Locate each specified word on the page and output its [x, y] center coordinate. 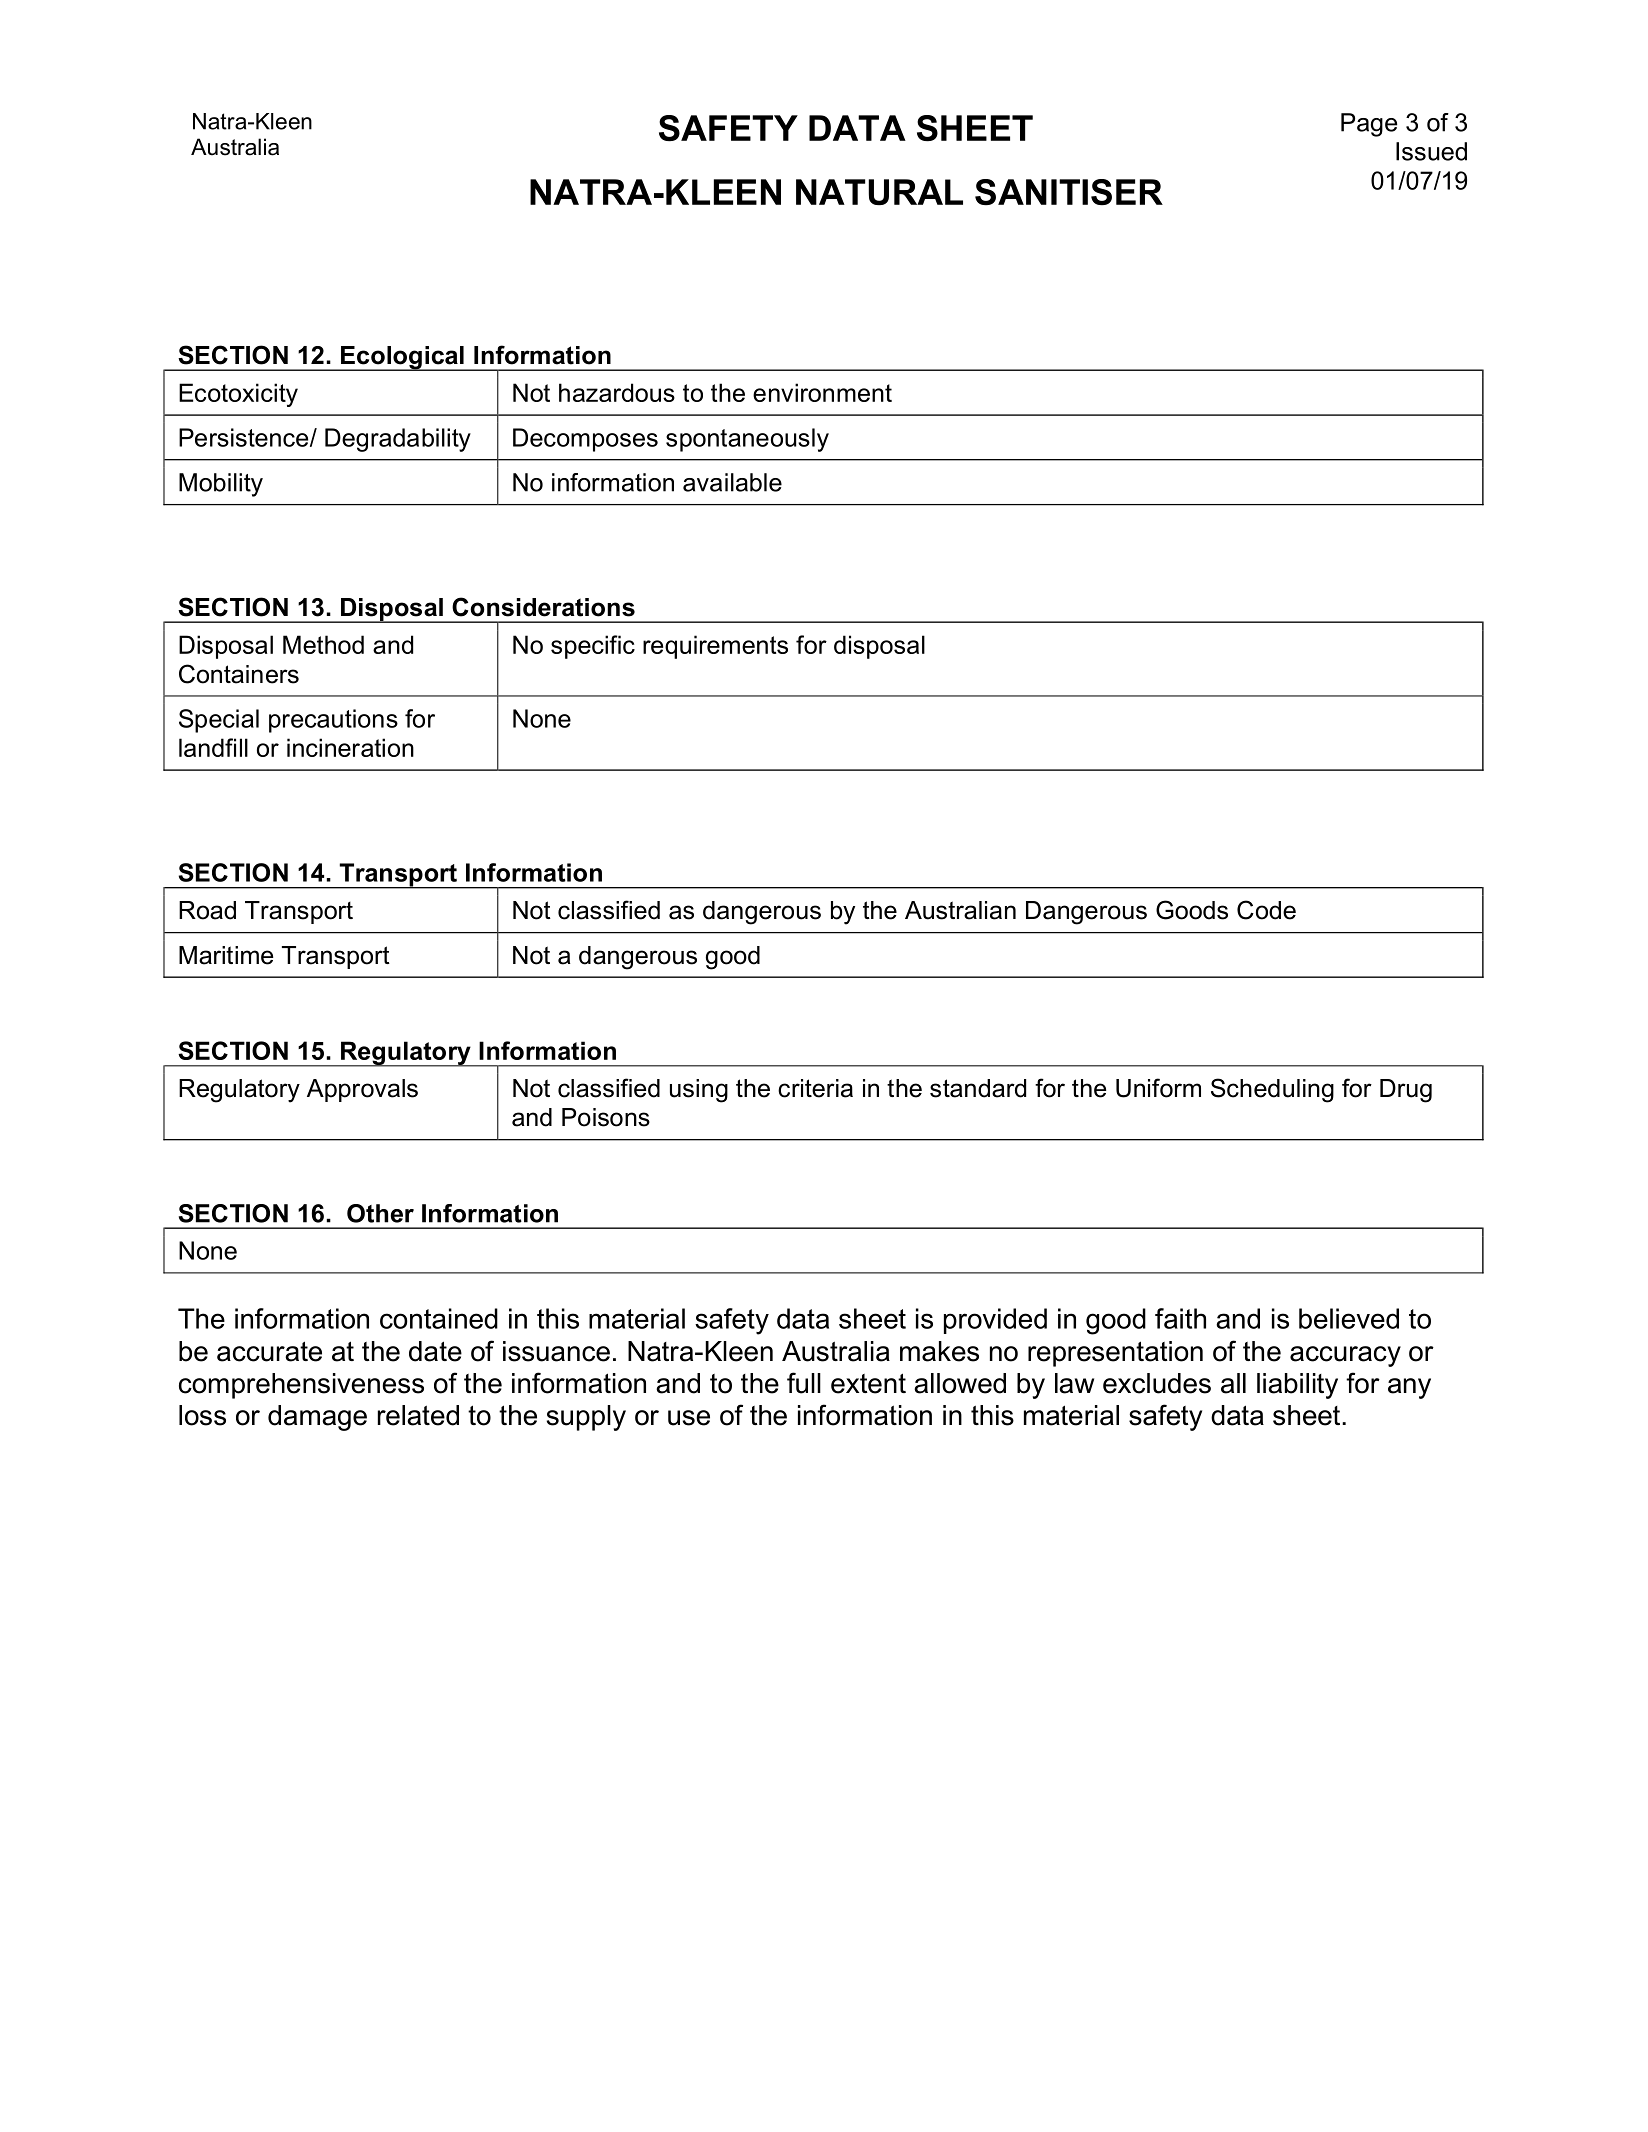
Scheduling [1272, 1090]
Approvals [362, 1090]
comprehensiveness [301, 1386]
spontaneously [747, 440]
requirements [715, 647]
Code [1266, 910]
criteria [815, 1088]
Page [1369, 125]
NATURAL [879, 192]
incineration [350, 747]
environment [822, 392]
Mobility [221, 485]
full [804, 1383]
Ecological [402, 358]
